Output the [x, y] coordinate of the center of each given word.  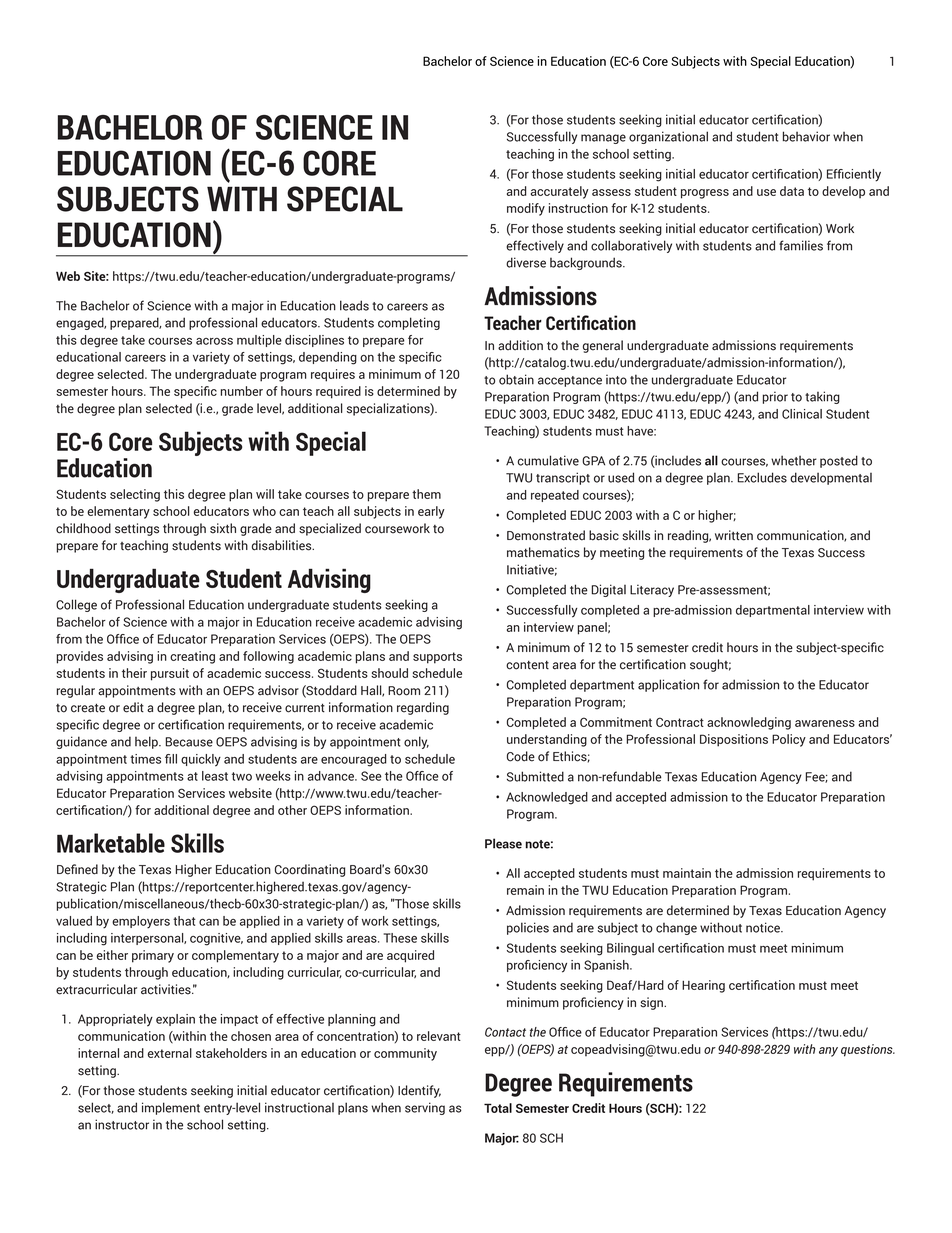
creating [192, 657]
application [668, 685]
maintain [687, 873]
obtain [516, 379]
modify [526, 209]
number [242, 391]
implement [171, 1108]
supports [437, 658]
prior [775, 397]
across [214, 341]
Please [503, 843]
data [792, 191]
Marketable [111, 843]
